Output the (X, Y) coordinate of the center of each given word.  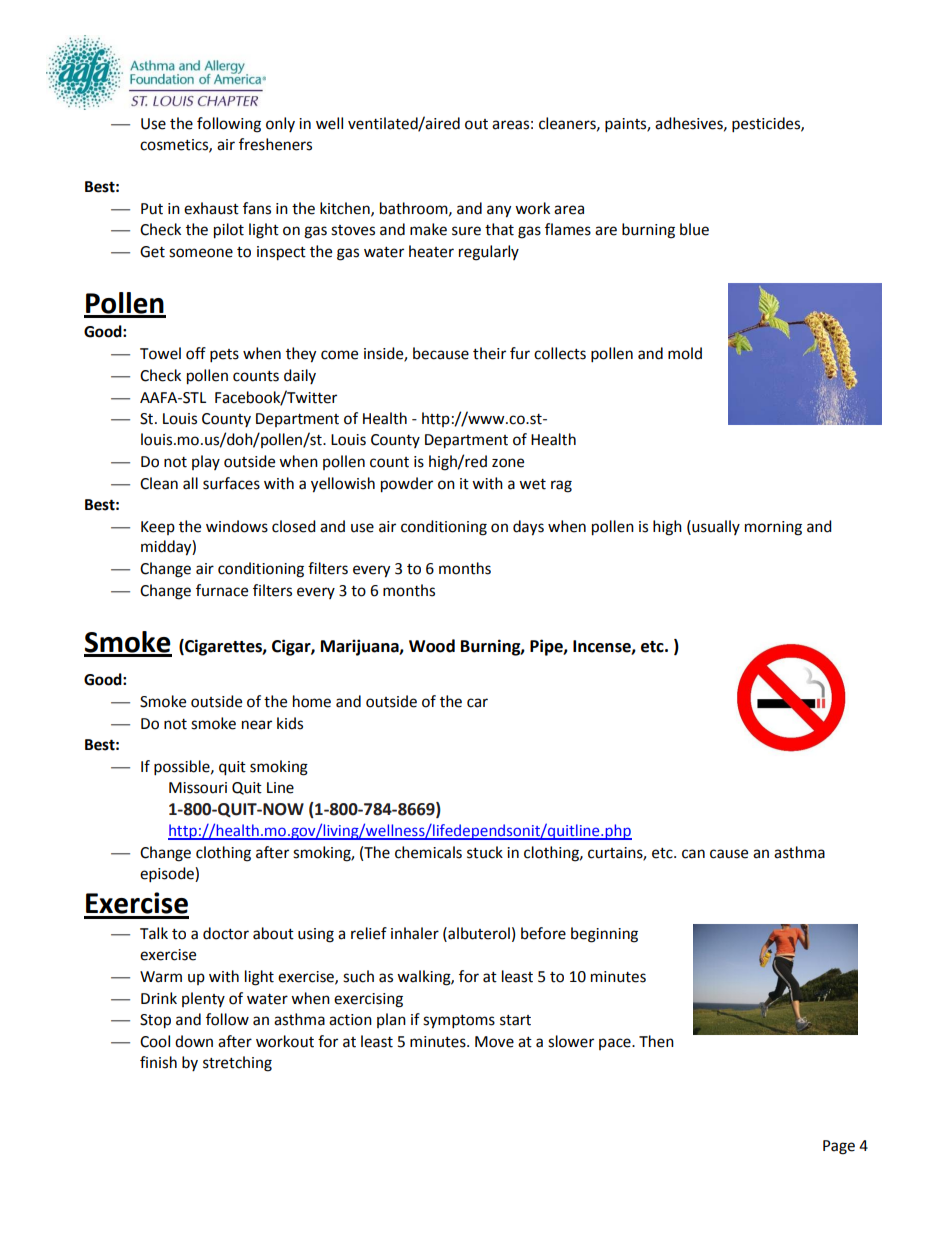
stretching (237, 1064)
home (312, 701)
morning (773, 528)
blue (694, 229)
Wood (432, 646)
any (499, 211)
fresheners (275, 144)
